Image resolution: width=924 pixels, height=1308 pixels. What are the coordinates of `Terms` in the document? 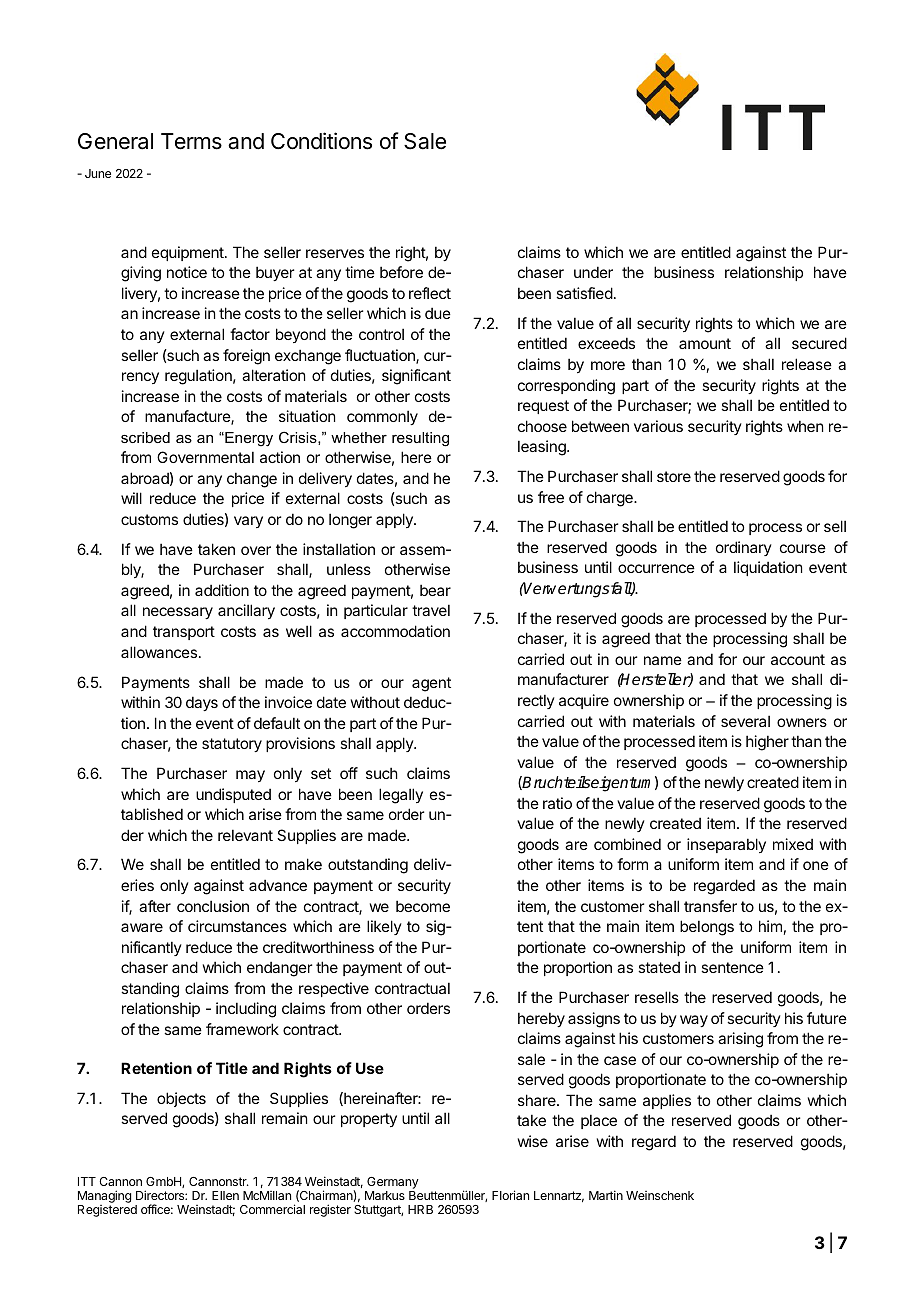 It's located at (191, 141).
